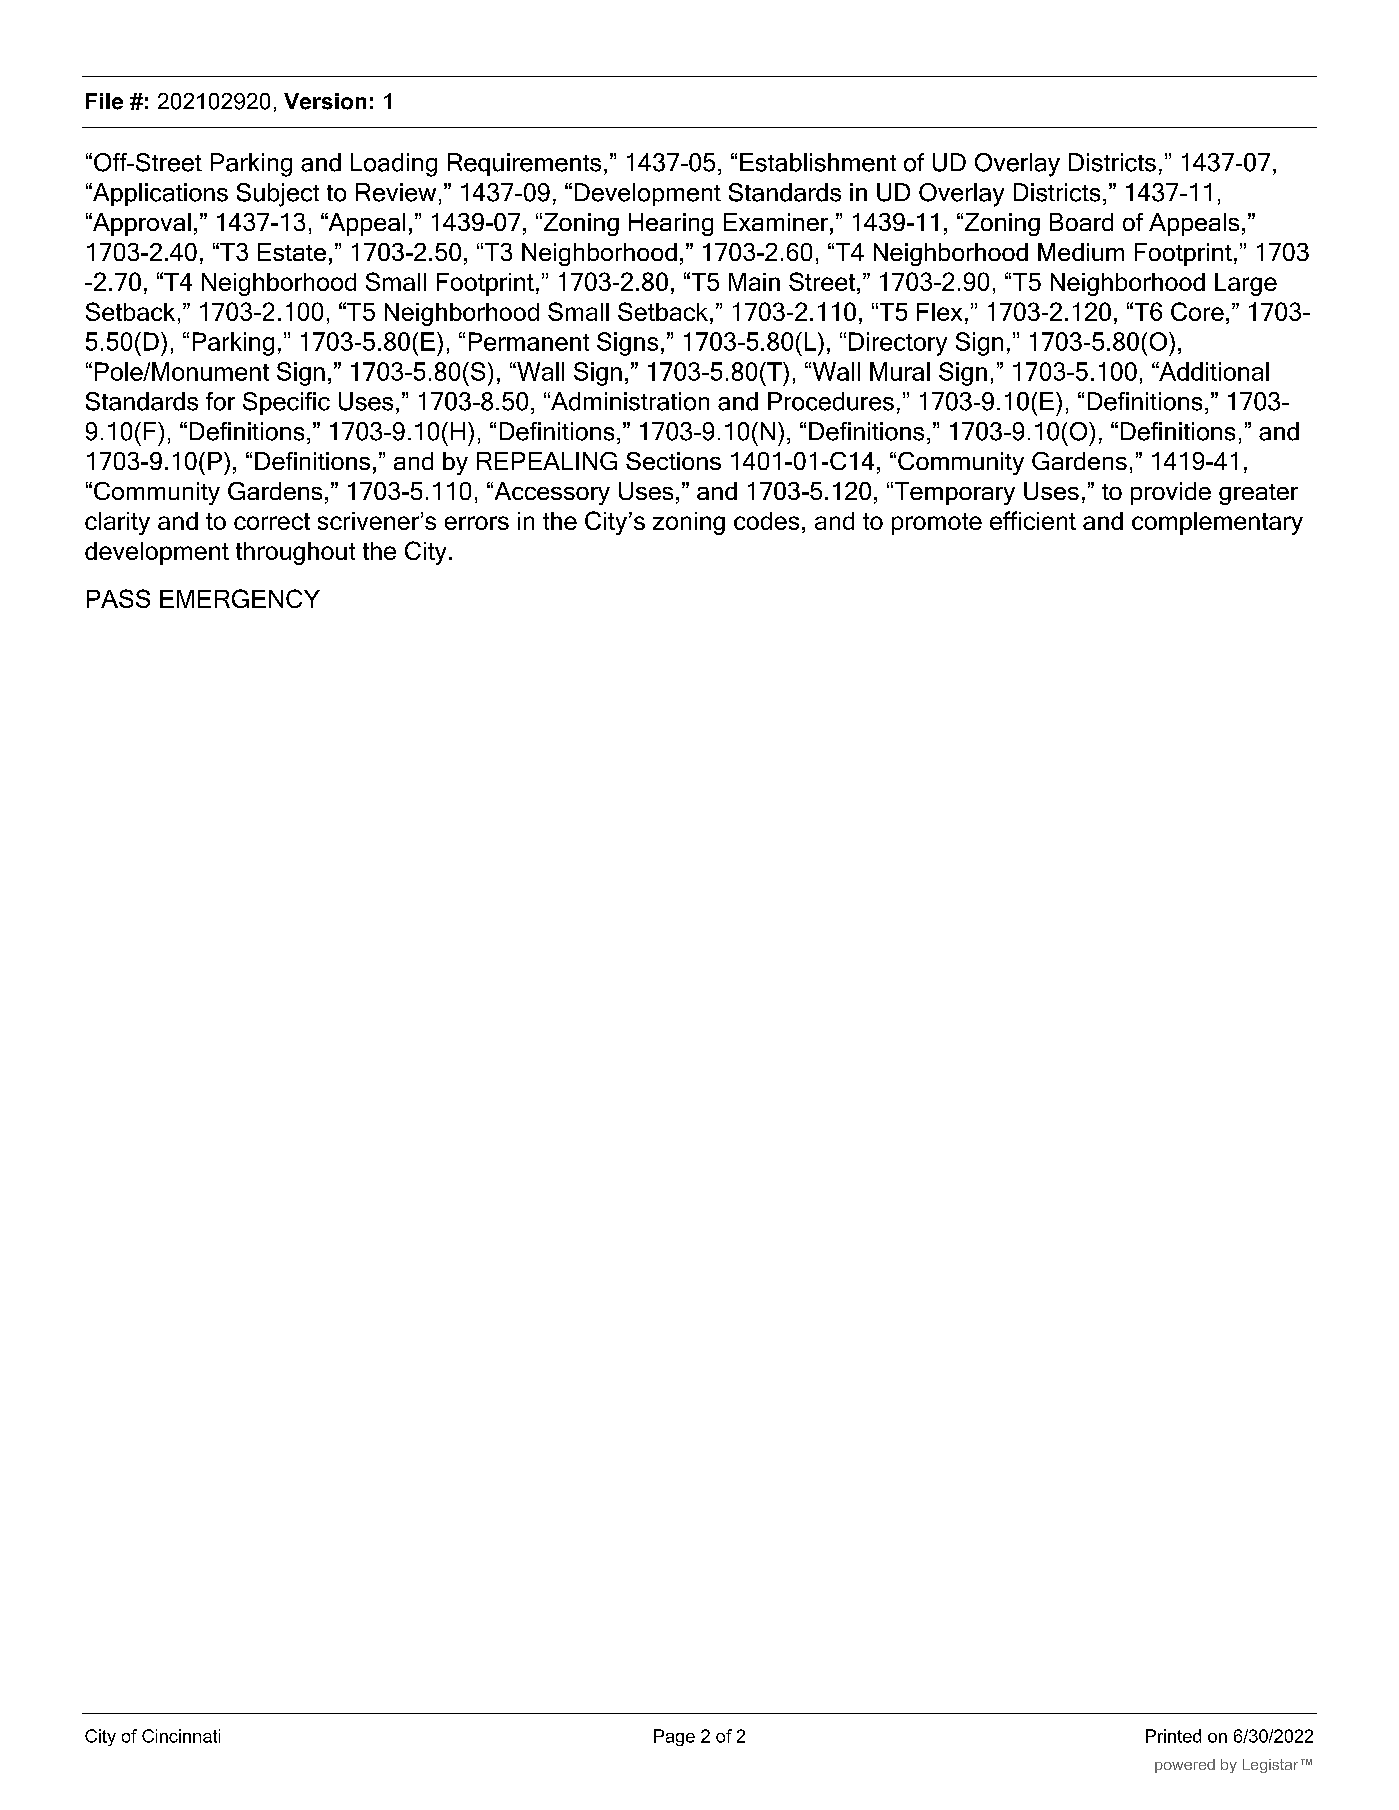 The width and height of the image is (1399, 1810). What do you see at coordinates (278, 195) in the image?
I see `Subject` at bounding box center [278, 195].
